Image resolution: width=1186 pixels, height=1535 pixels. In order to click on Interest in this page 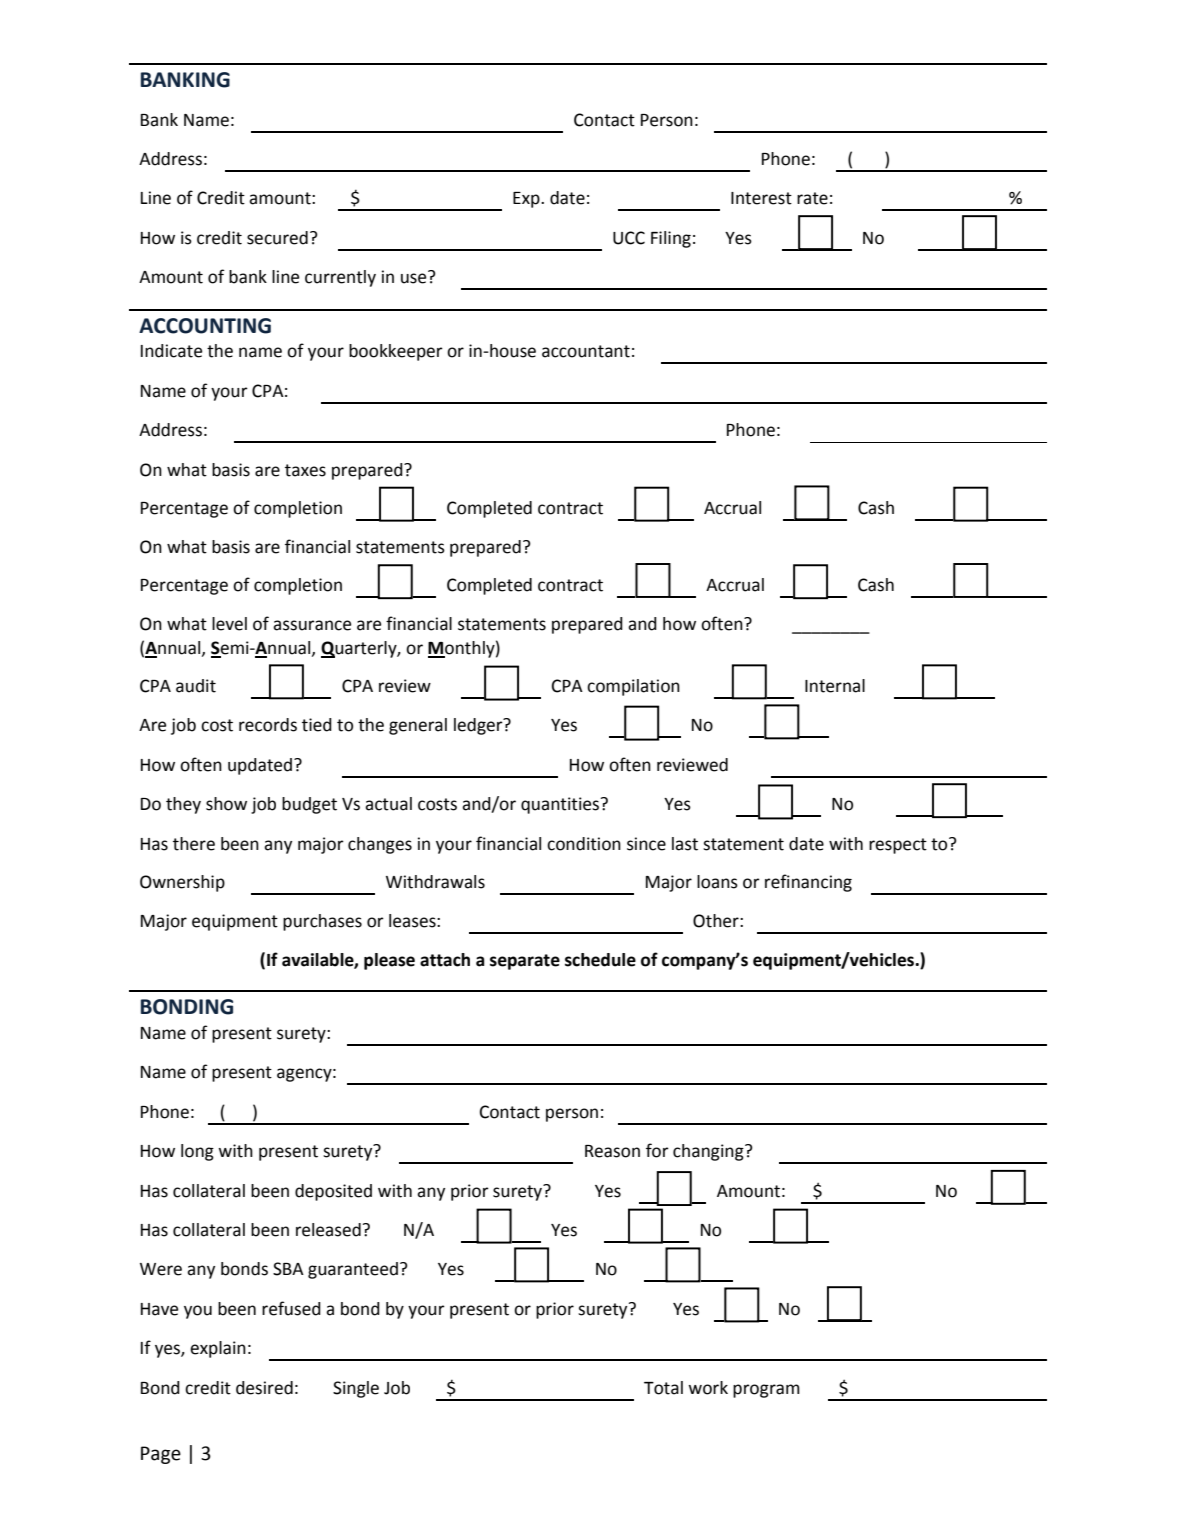, I will do `click(761, 198)`.
